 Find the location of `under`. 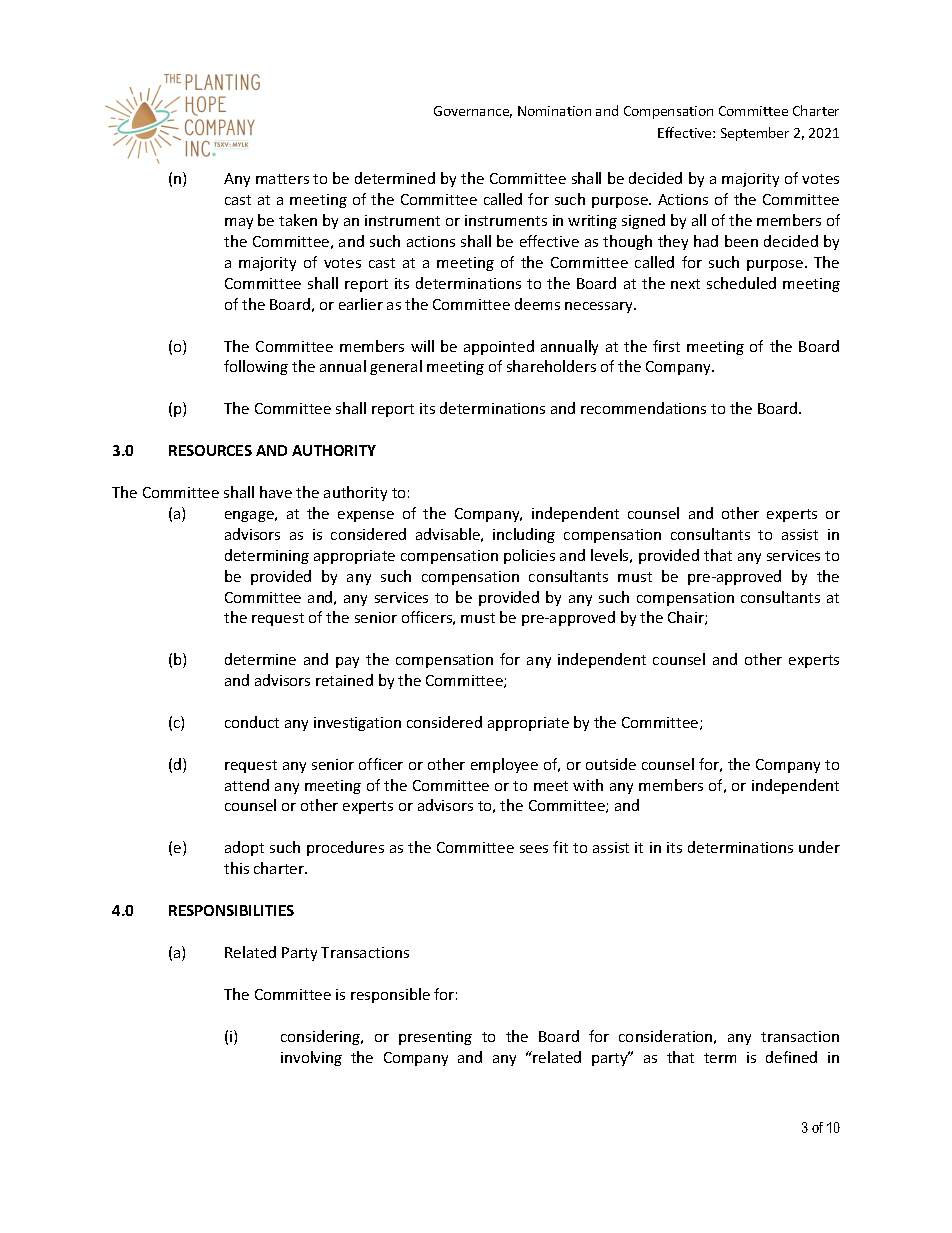

under is located at coordinates (819, 847).
